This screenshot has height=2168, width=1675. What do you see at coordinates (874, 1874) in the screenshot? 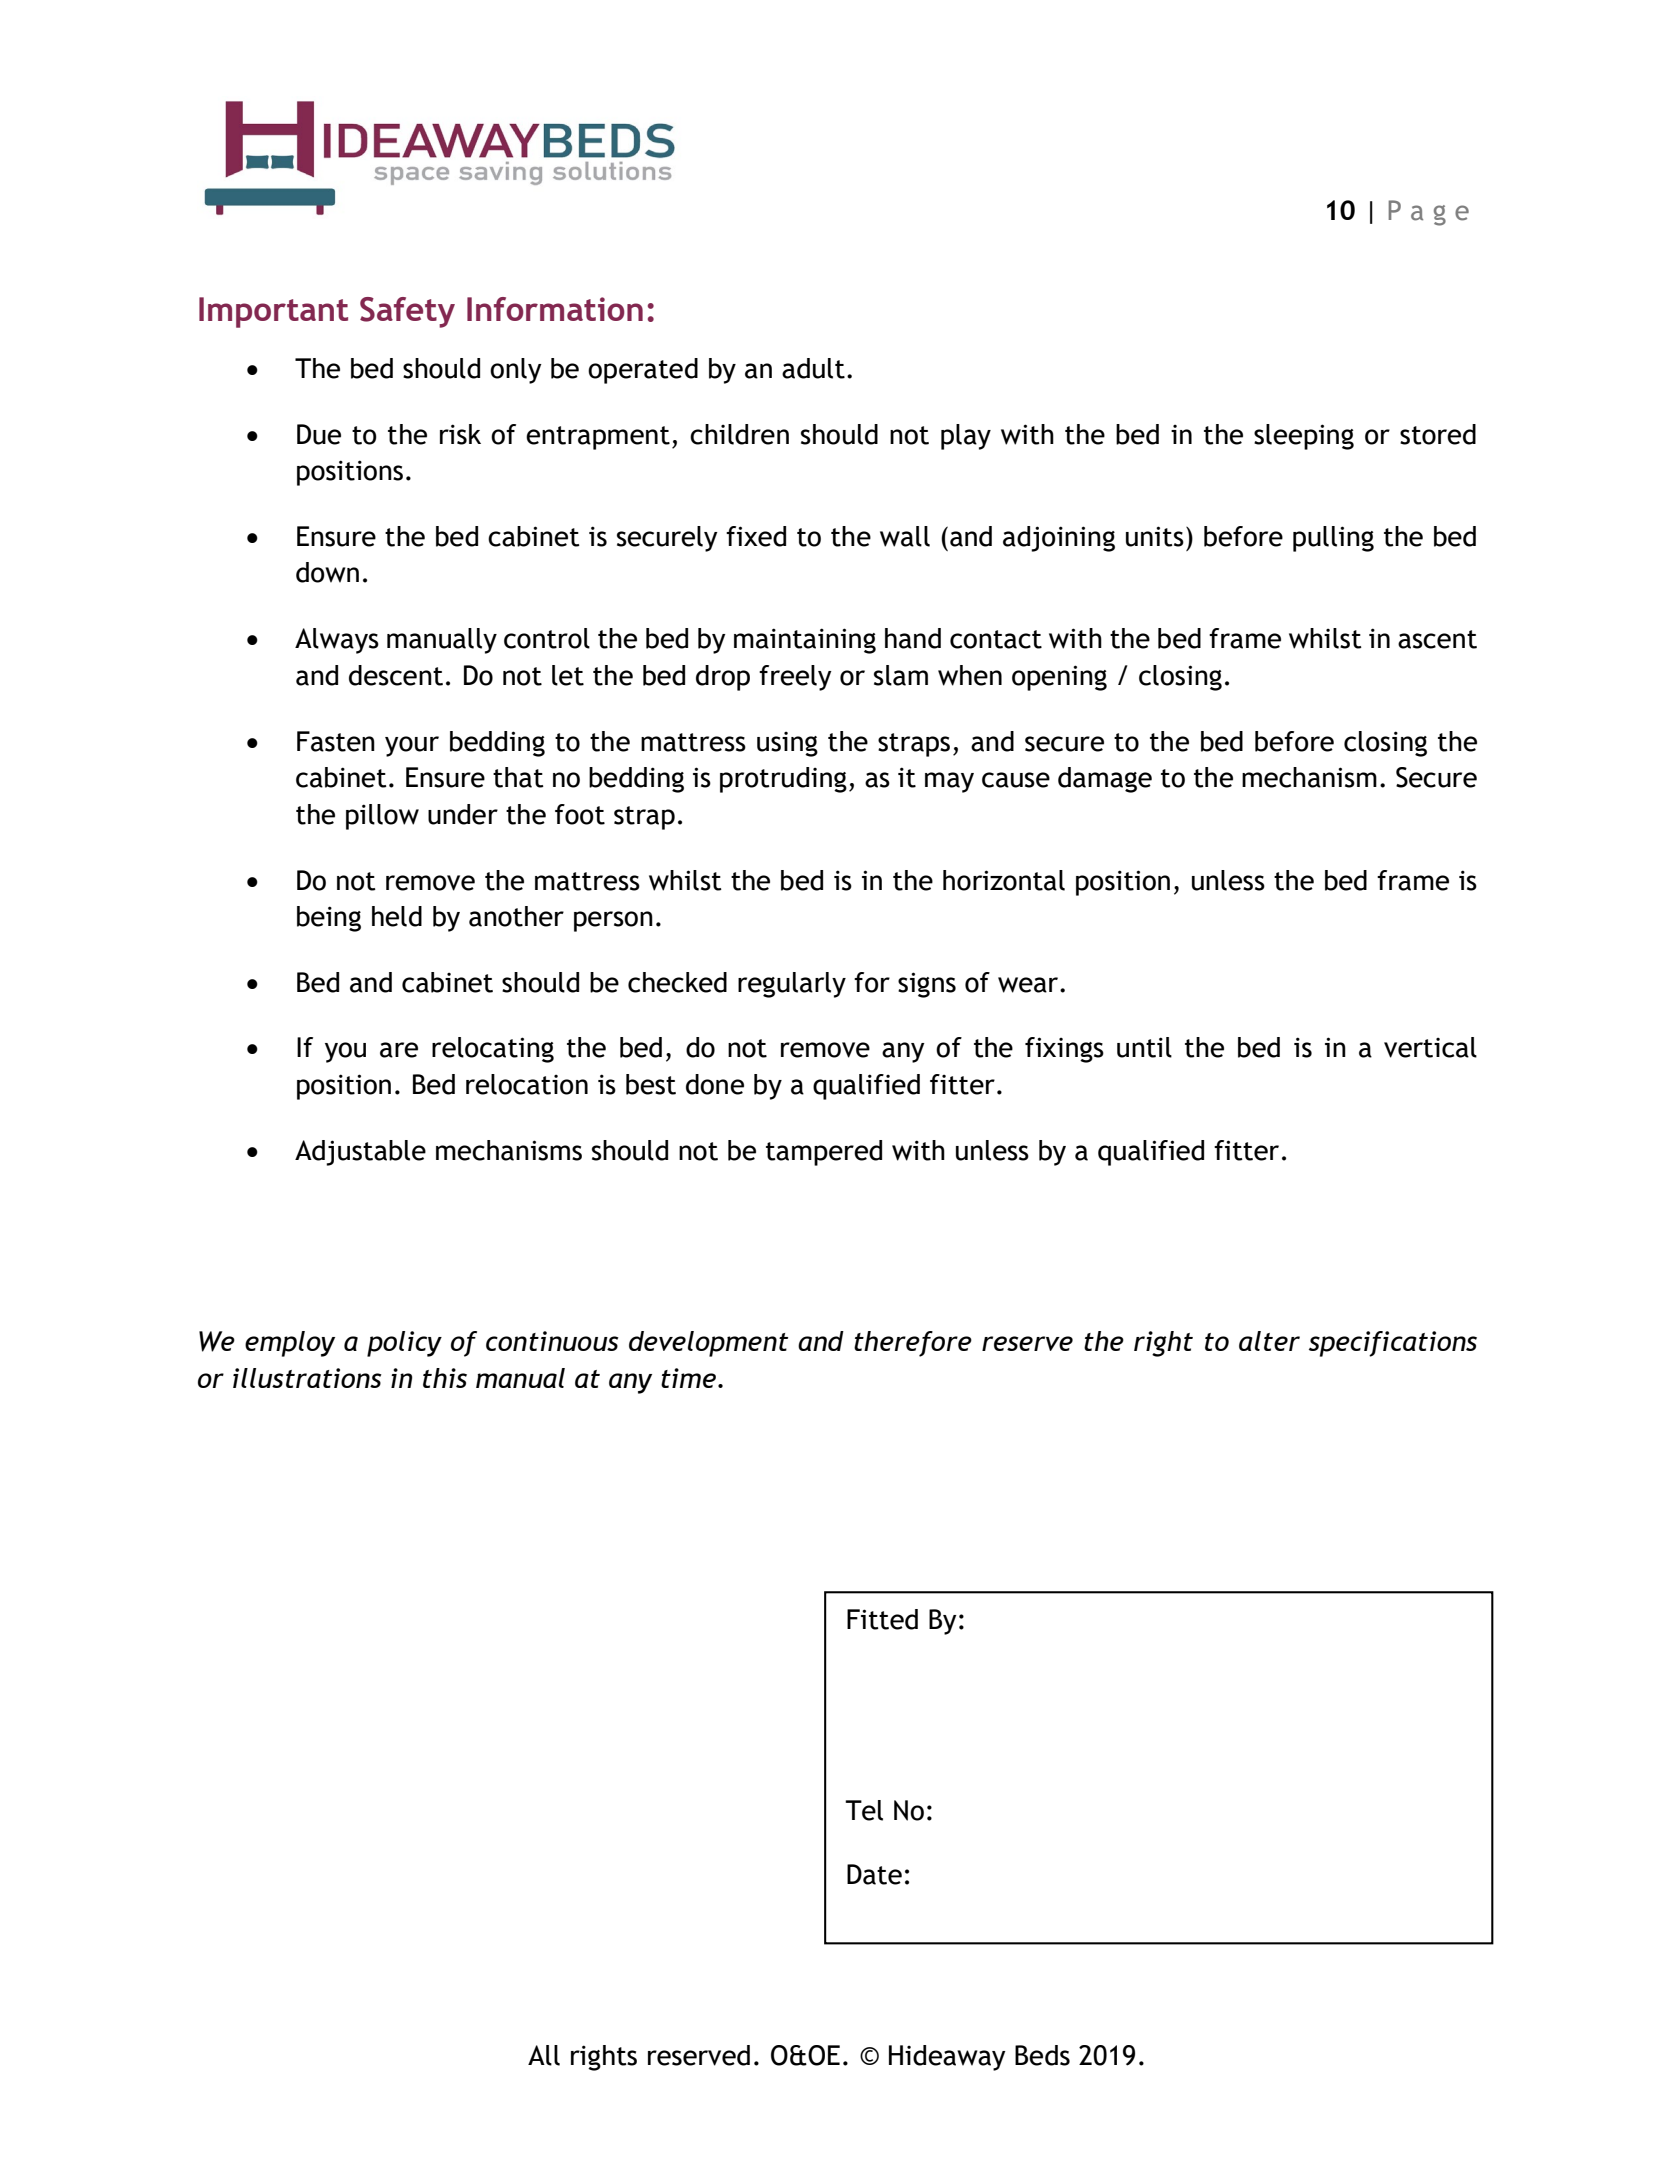
I see `Date` at bounding box center [874, 1874].
